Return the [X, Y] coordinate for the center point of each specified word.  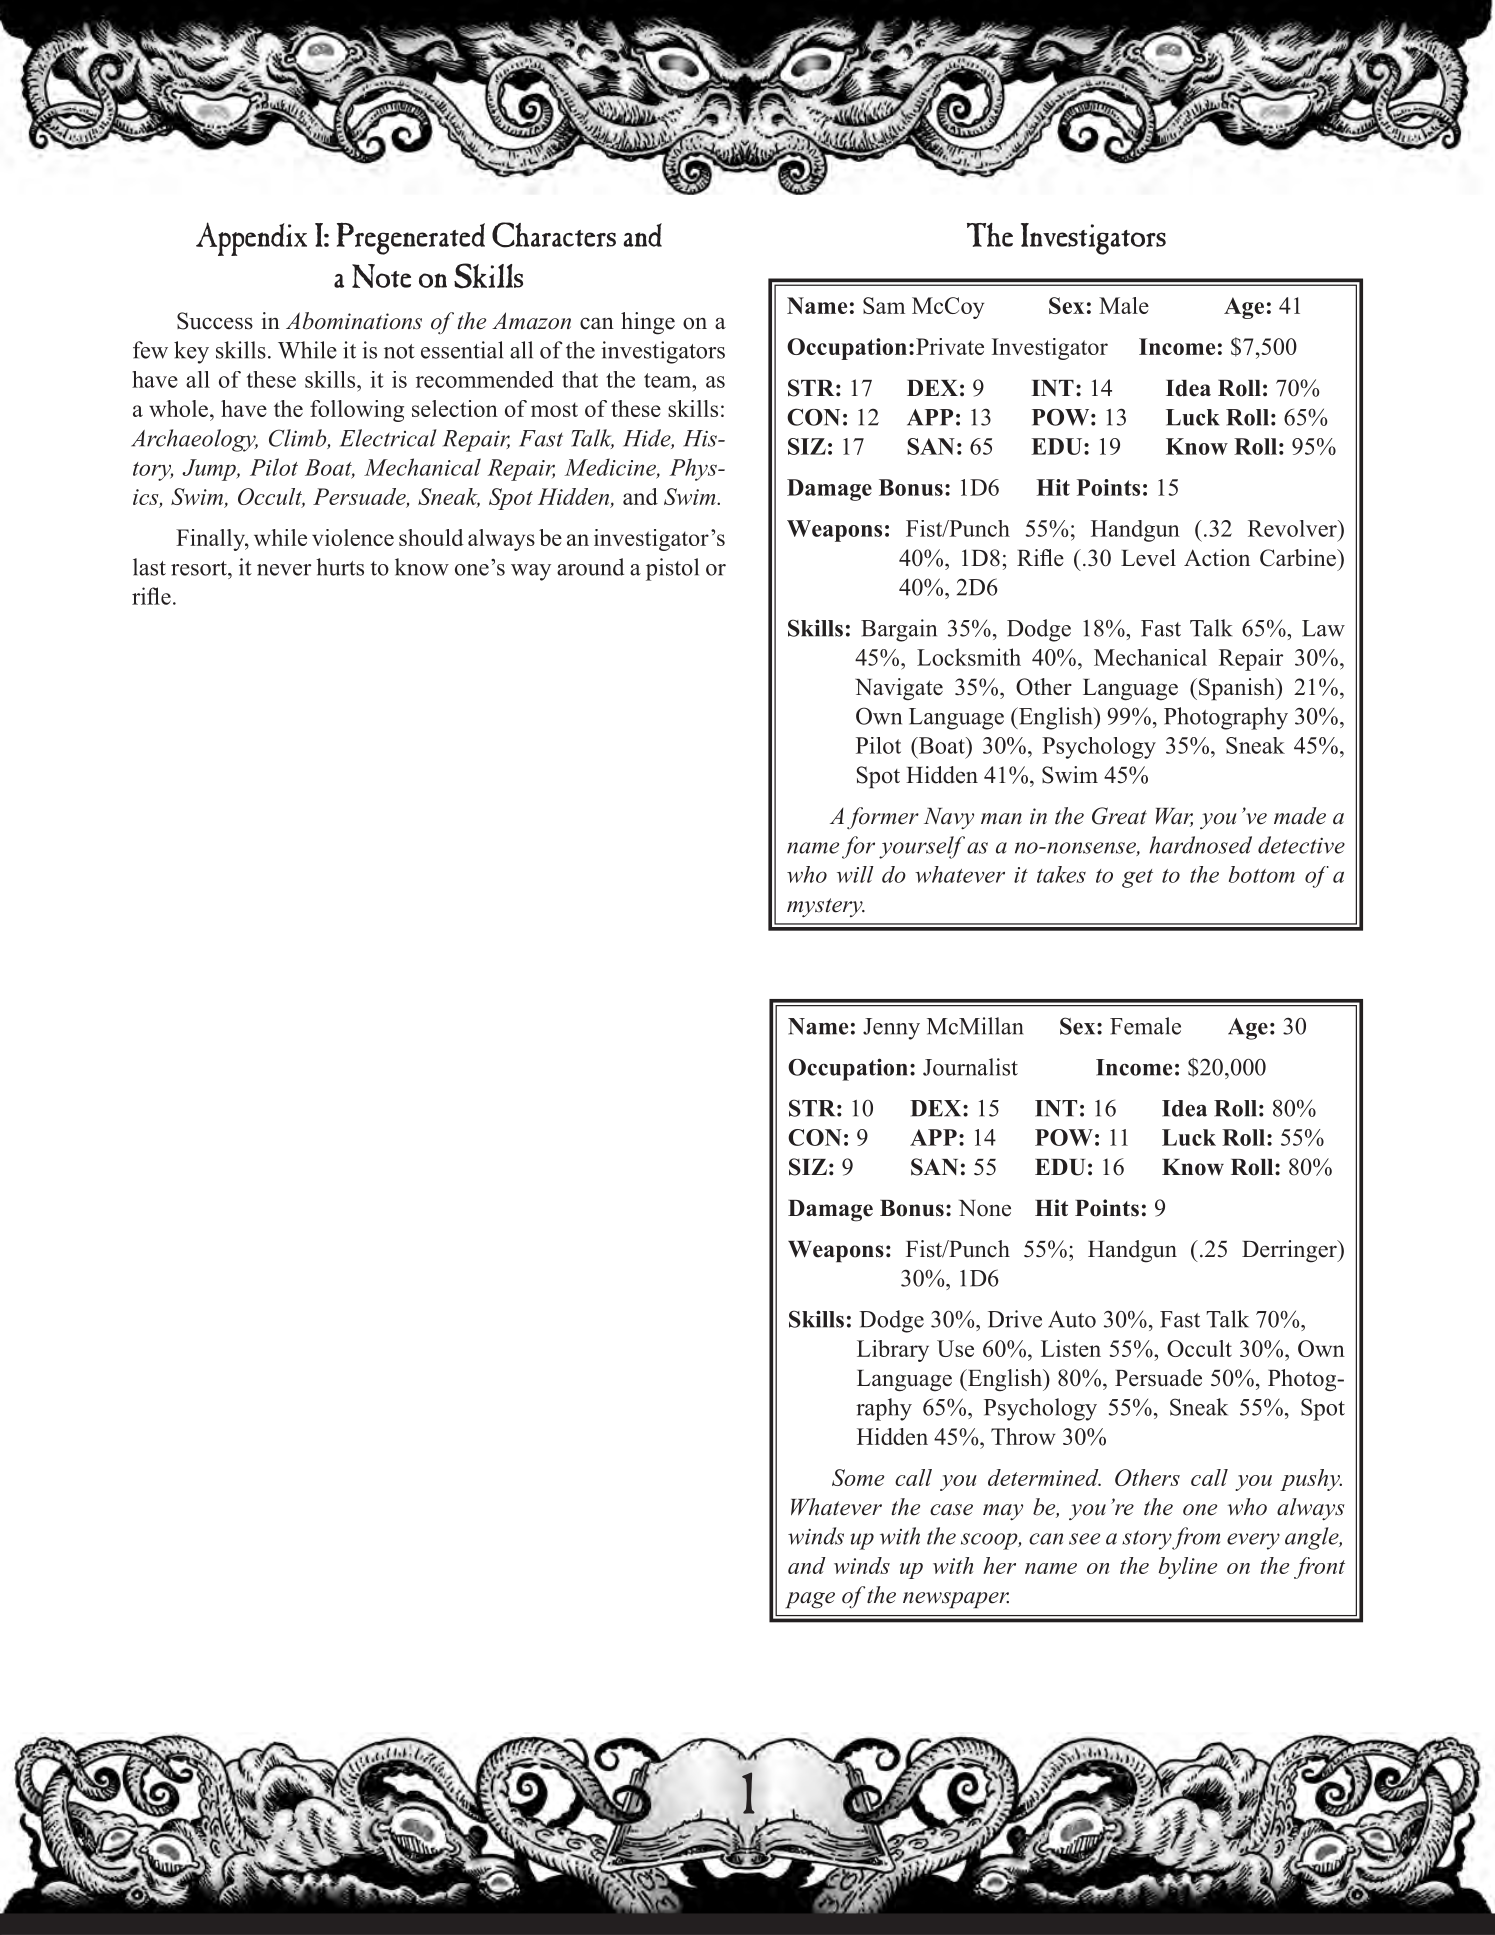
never [284, 570]
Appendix [251, 239]
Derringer [1290, 1251]
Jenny [891, 1029]
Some [858, 1477]
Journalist [970, 1067]
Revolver [1293, 528]
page [810, 1600]
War [1174, 817]
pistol [672, 569]
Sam [884, 305]
